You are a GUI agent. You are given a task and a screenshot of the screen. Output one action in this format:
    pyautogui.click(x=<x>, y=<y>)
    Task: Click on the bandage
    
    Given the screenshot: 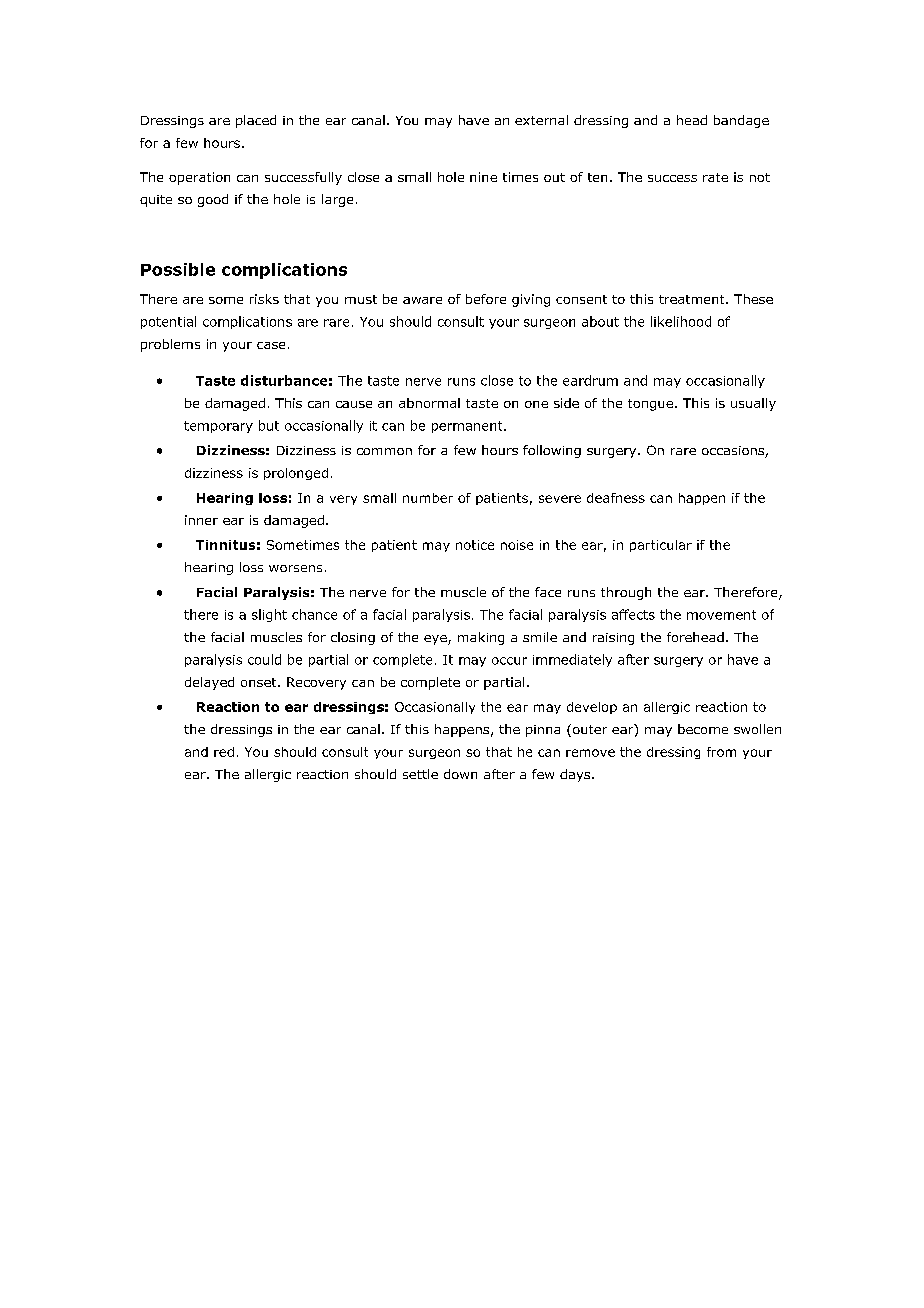 What is the action you would take?
    pyautogui.click(x=741, y=121)
